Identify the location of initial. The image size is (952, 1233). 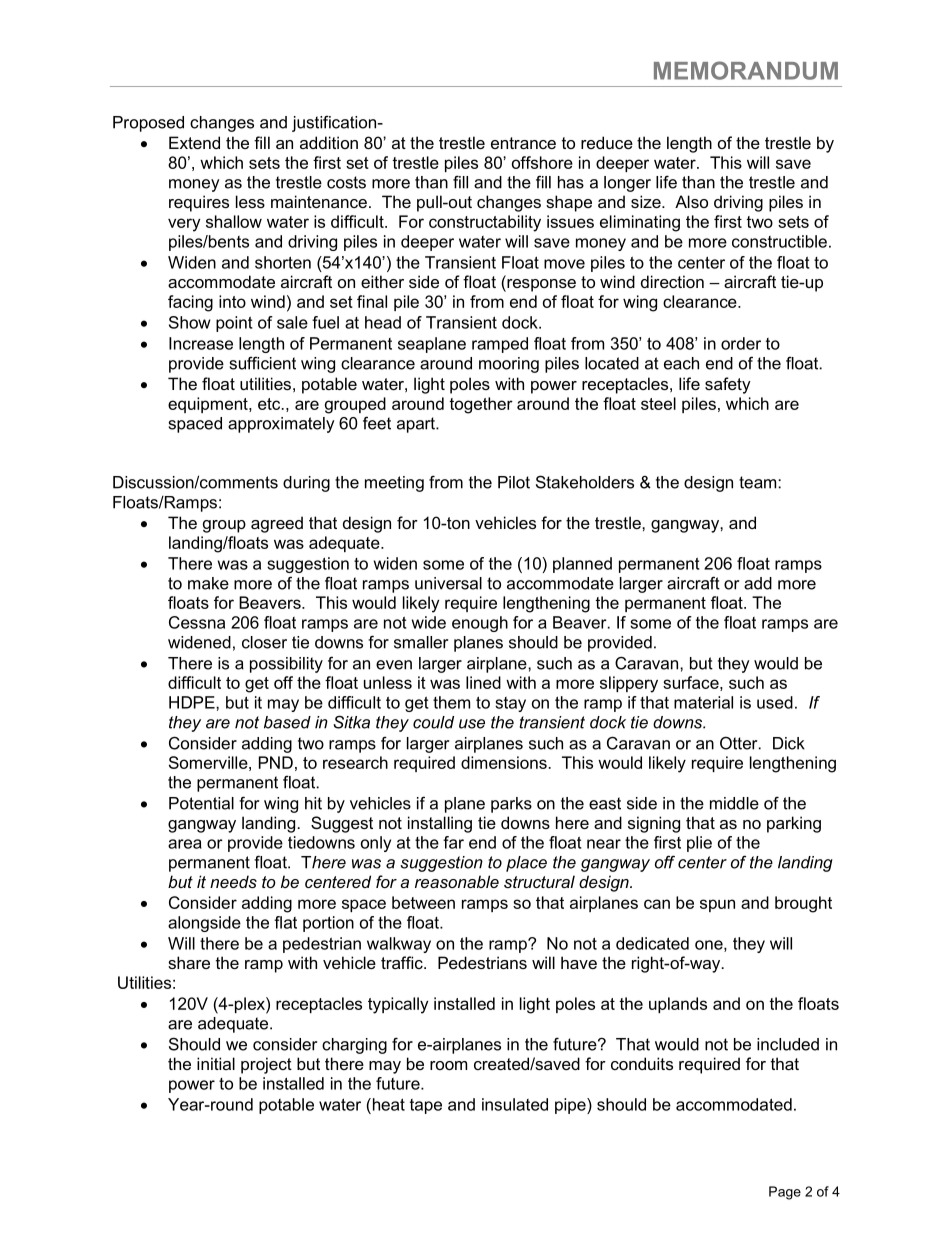
(216, 1063).
